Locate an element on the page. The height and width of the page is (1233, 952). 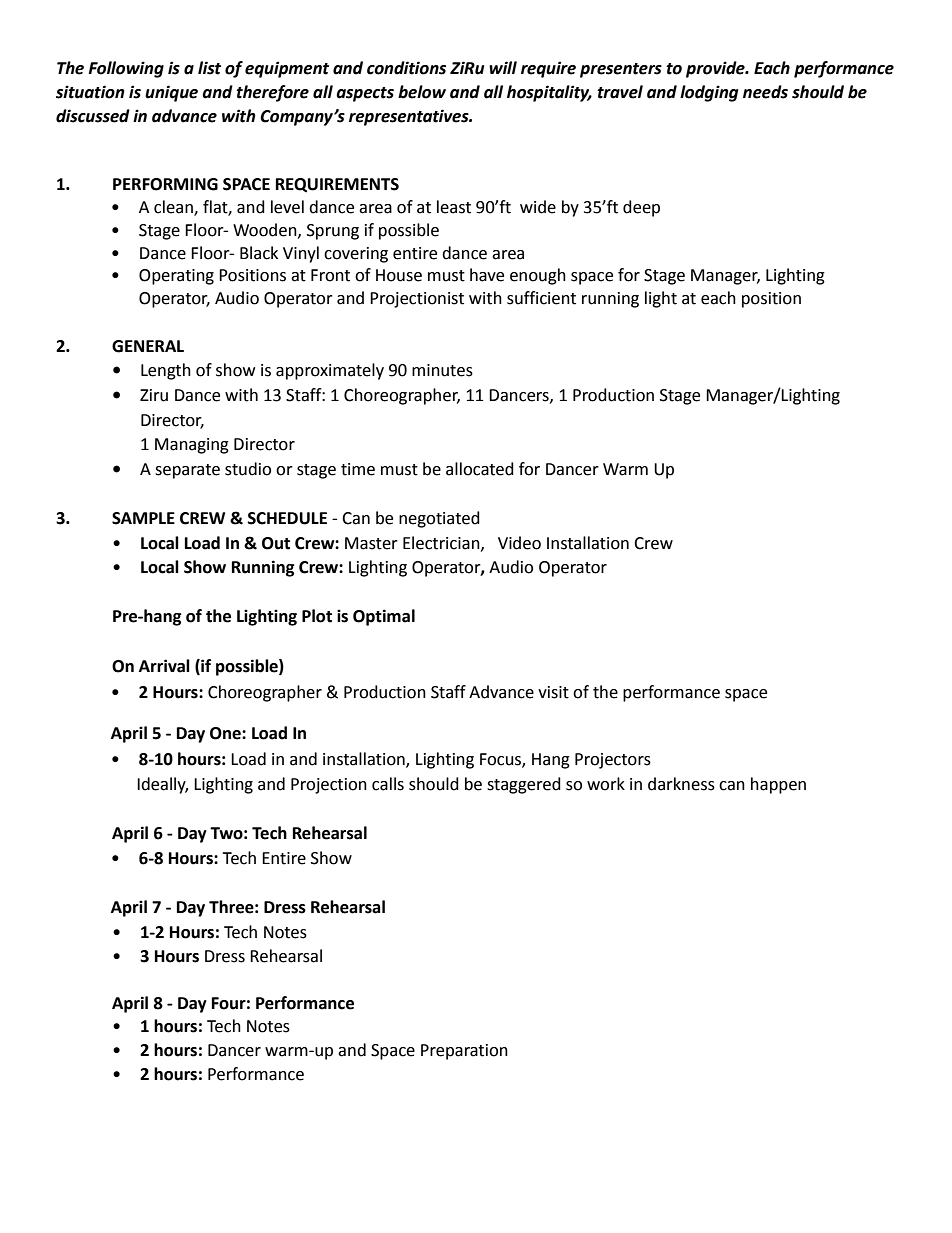
unique is located at coordinates (171, 93).
